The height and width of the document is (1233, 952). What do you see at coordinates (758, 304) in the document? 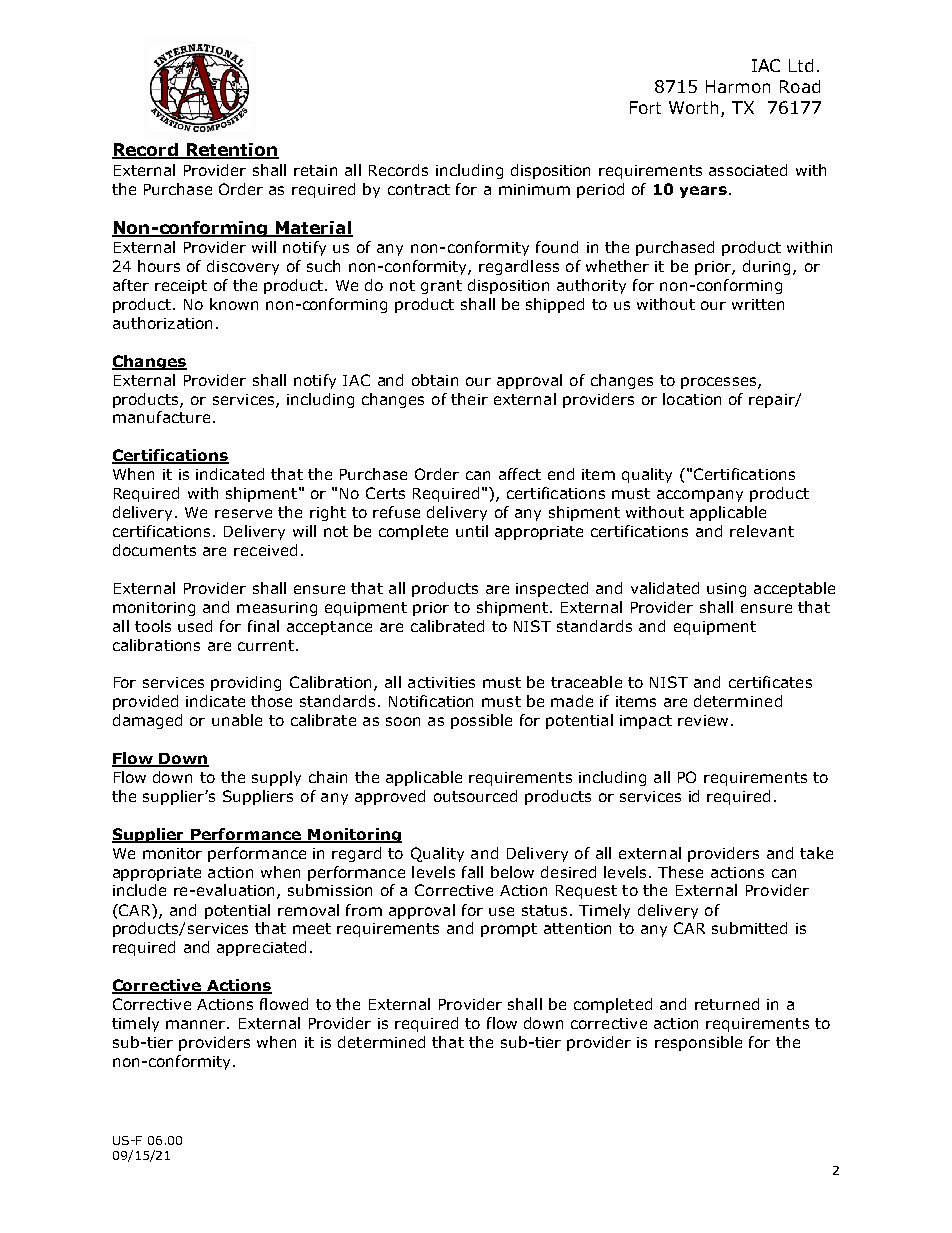
I see `written` at bounding box center [758, 304].
